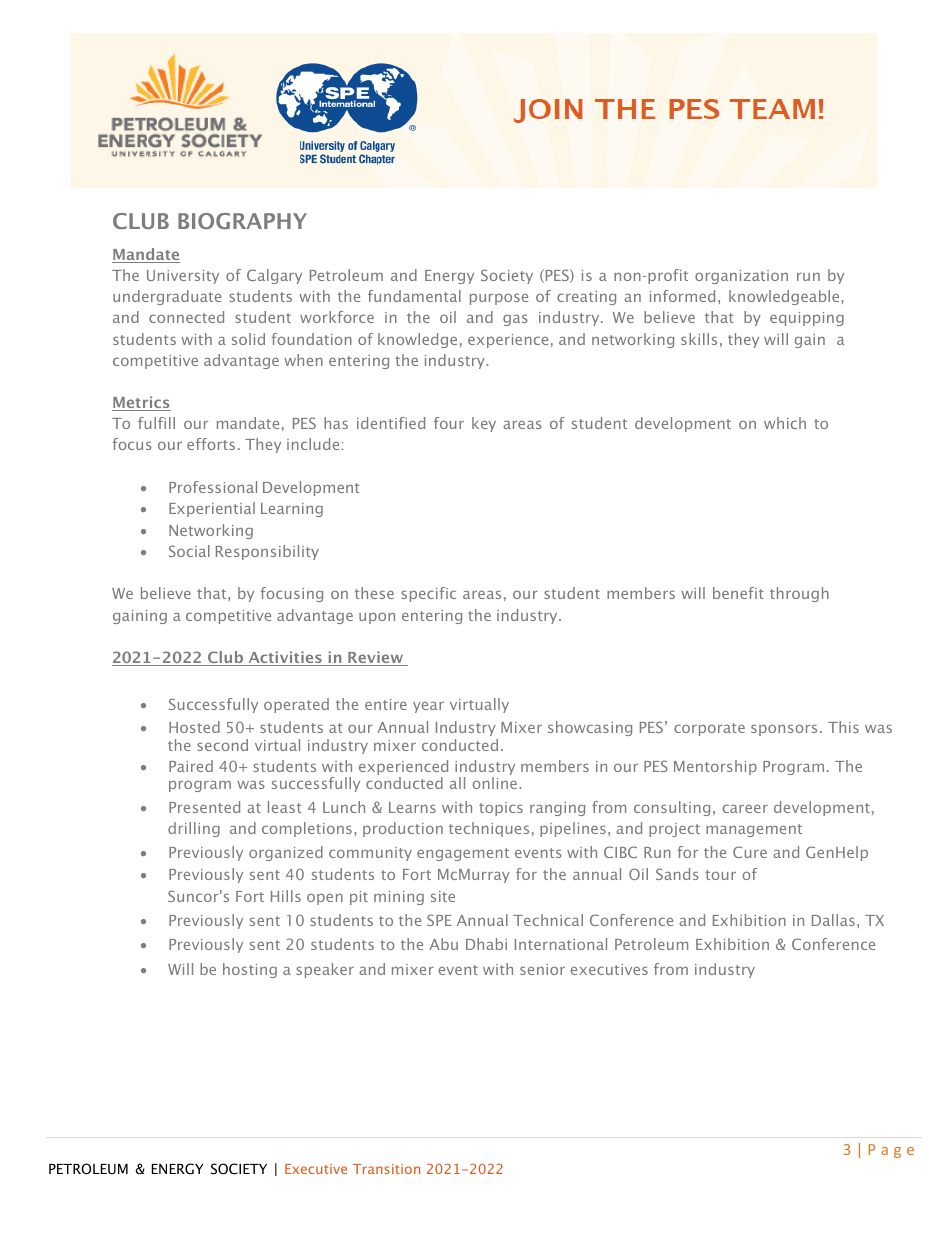 Image resolution: width=952 pixels, height=1233 pixels. Describe the element at coordinates (785, 423) in the page. I see `which` at that location.
